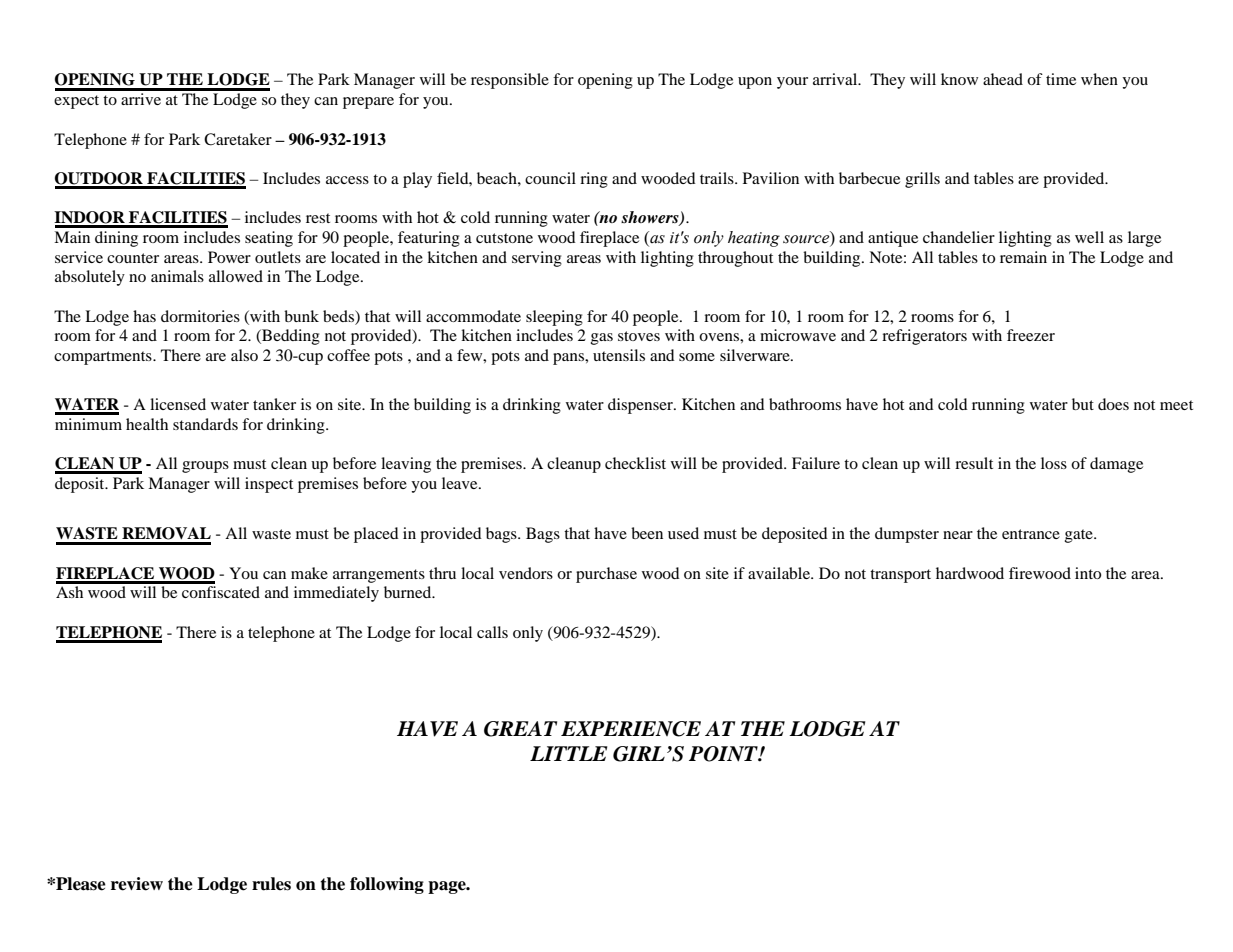  I want to click on well, so click(1089, 237).
